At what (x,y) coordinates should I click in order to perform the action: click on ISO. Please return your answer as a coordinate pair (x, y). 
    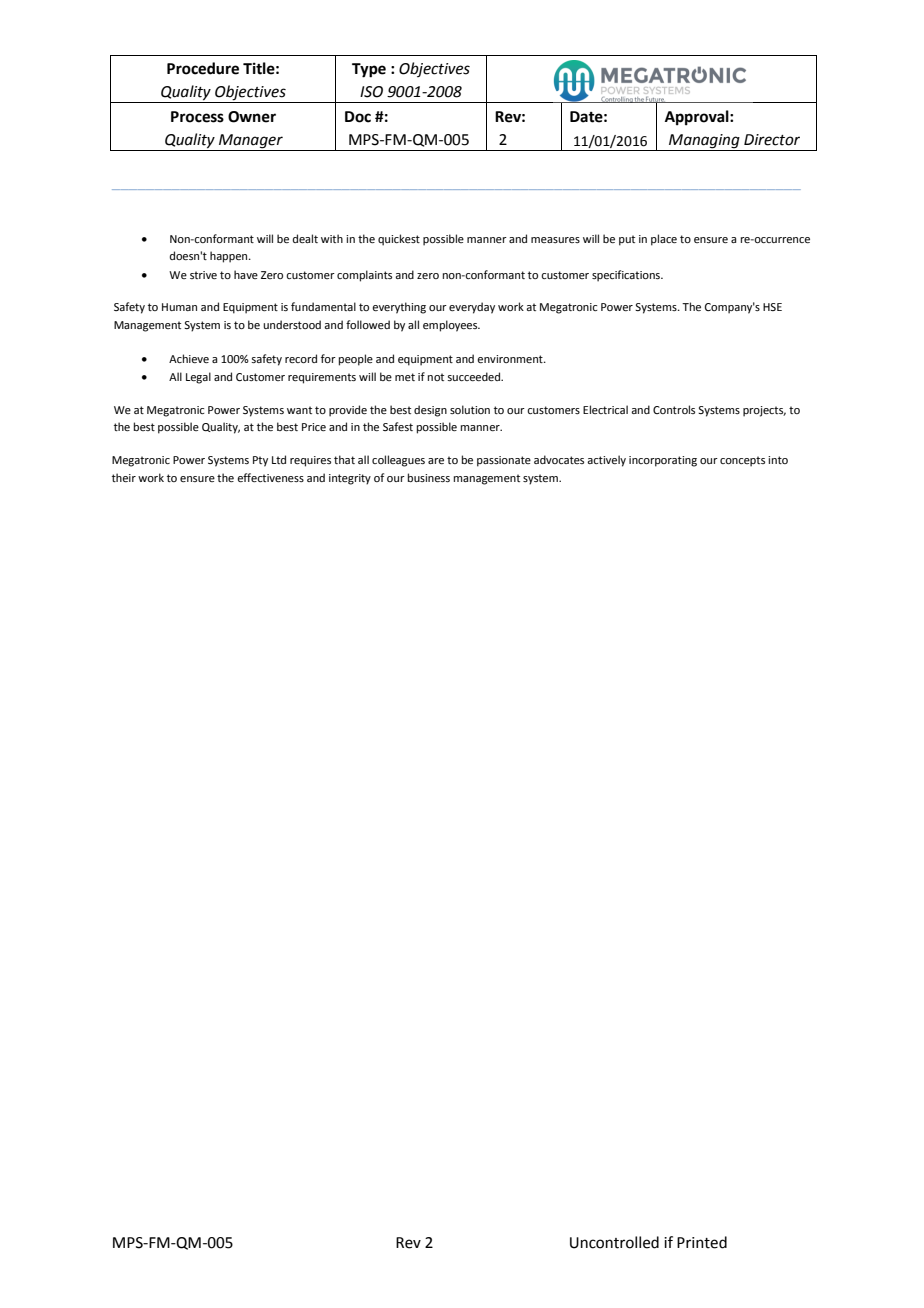
    Looking at the image, I should click on (371, 92).
